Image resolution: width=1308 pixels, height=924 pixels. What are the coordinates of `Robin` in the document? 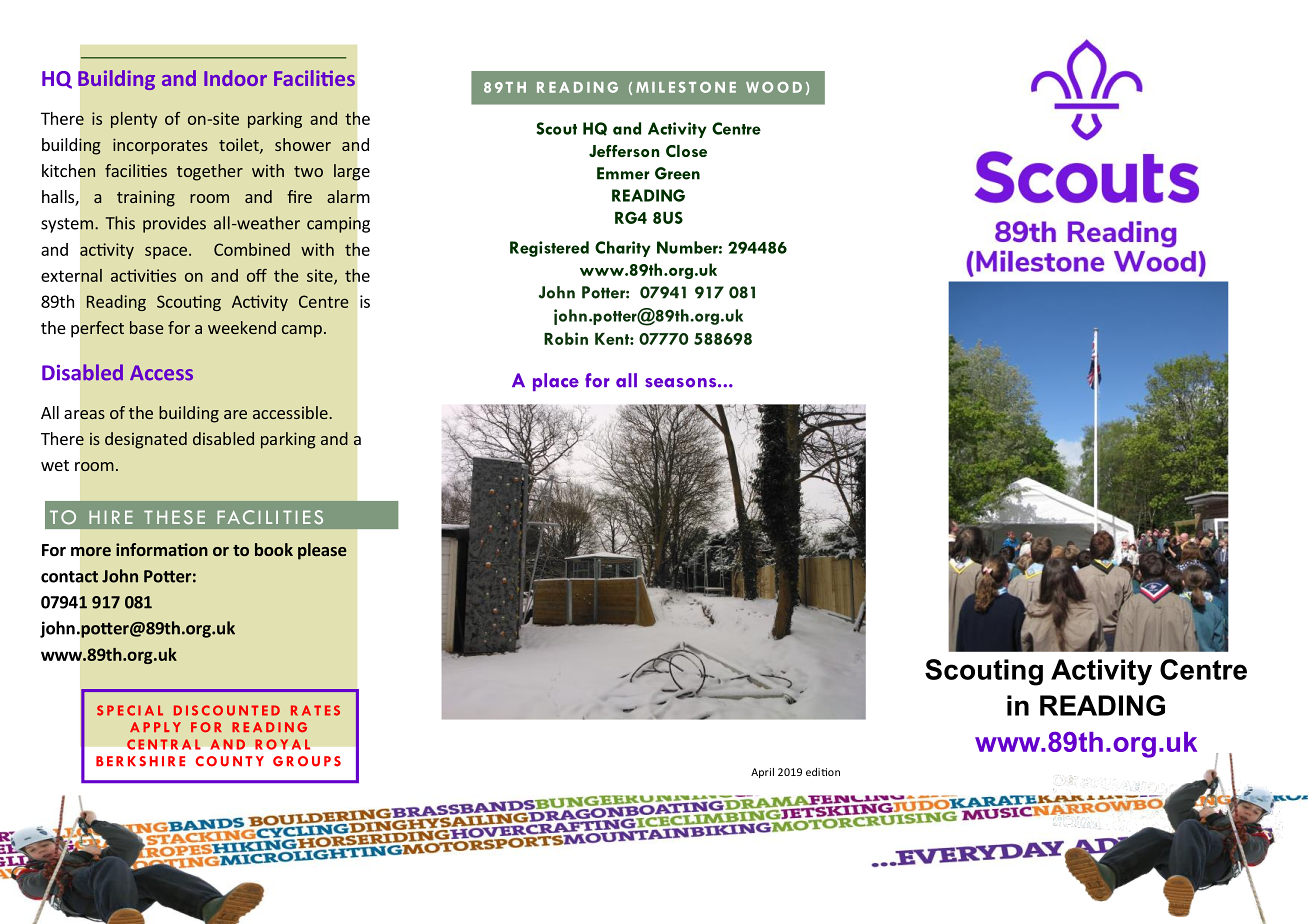 It's located at (566, 338).
